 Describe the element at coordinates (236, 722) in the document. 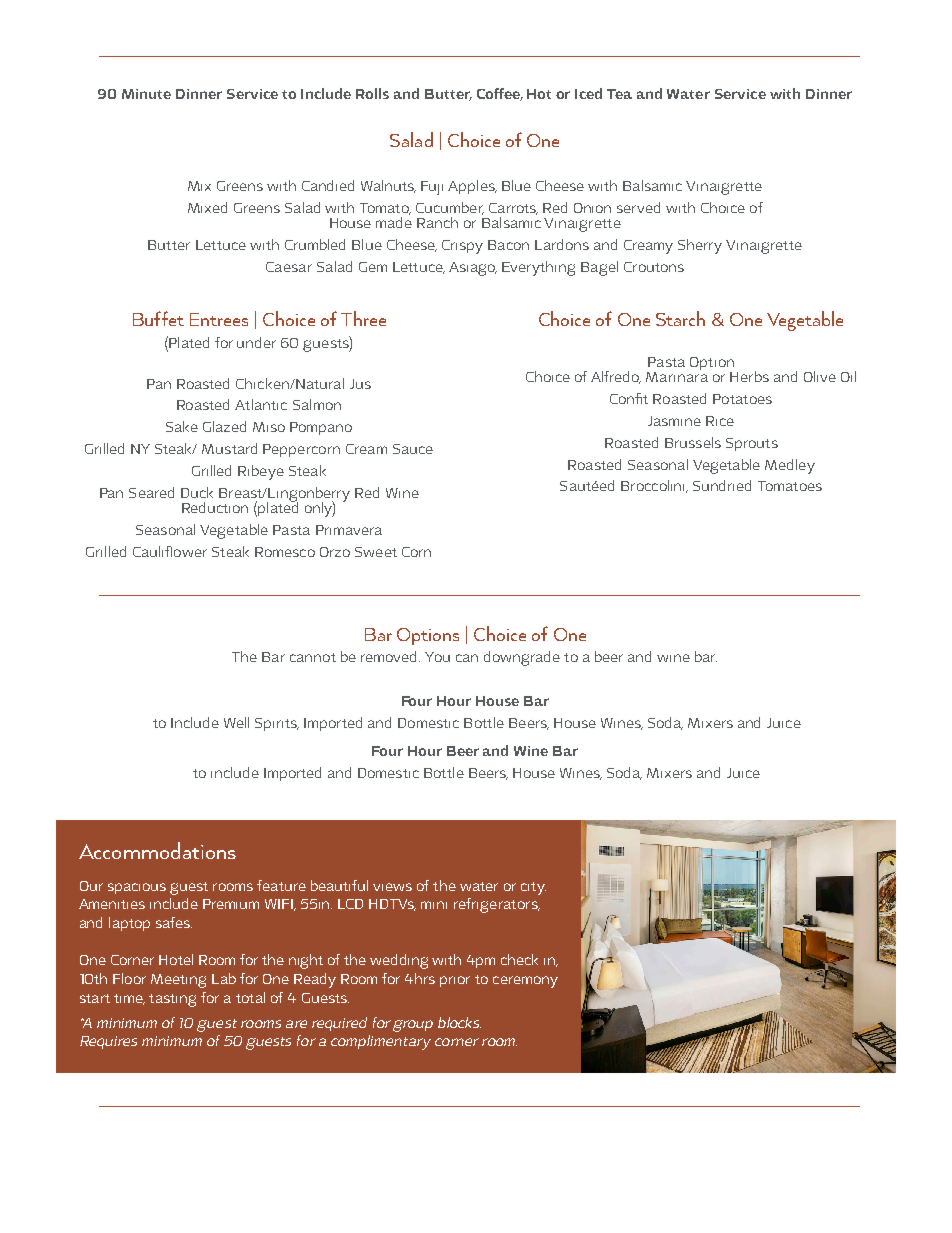

I see `Well` at that location.
